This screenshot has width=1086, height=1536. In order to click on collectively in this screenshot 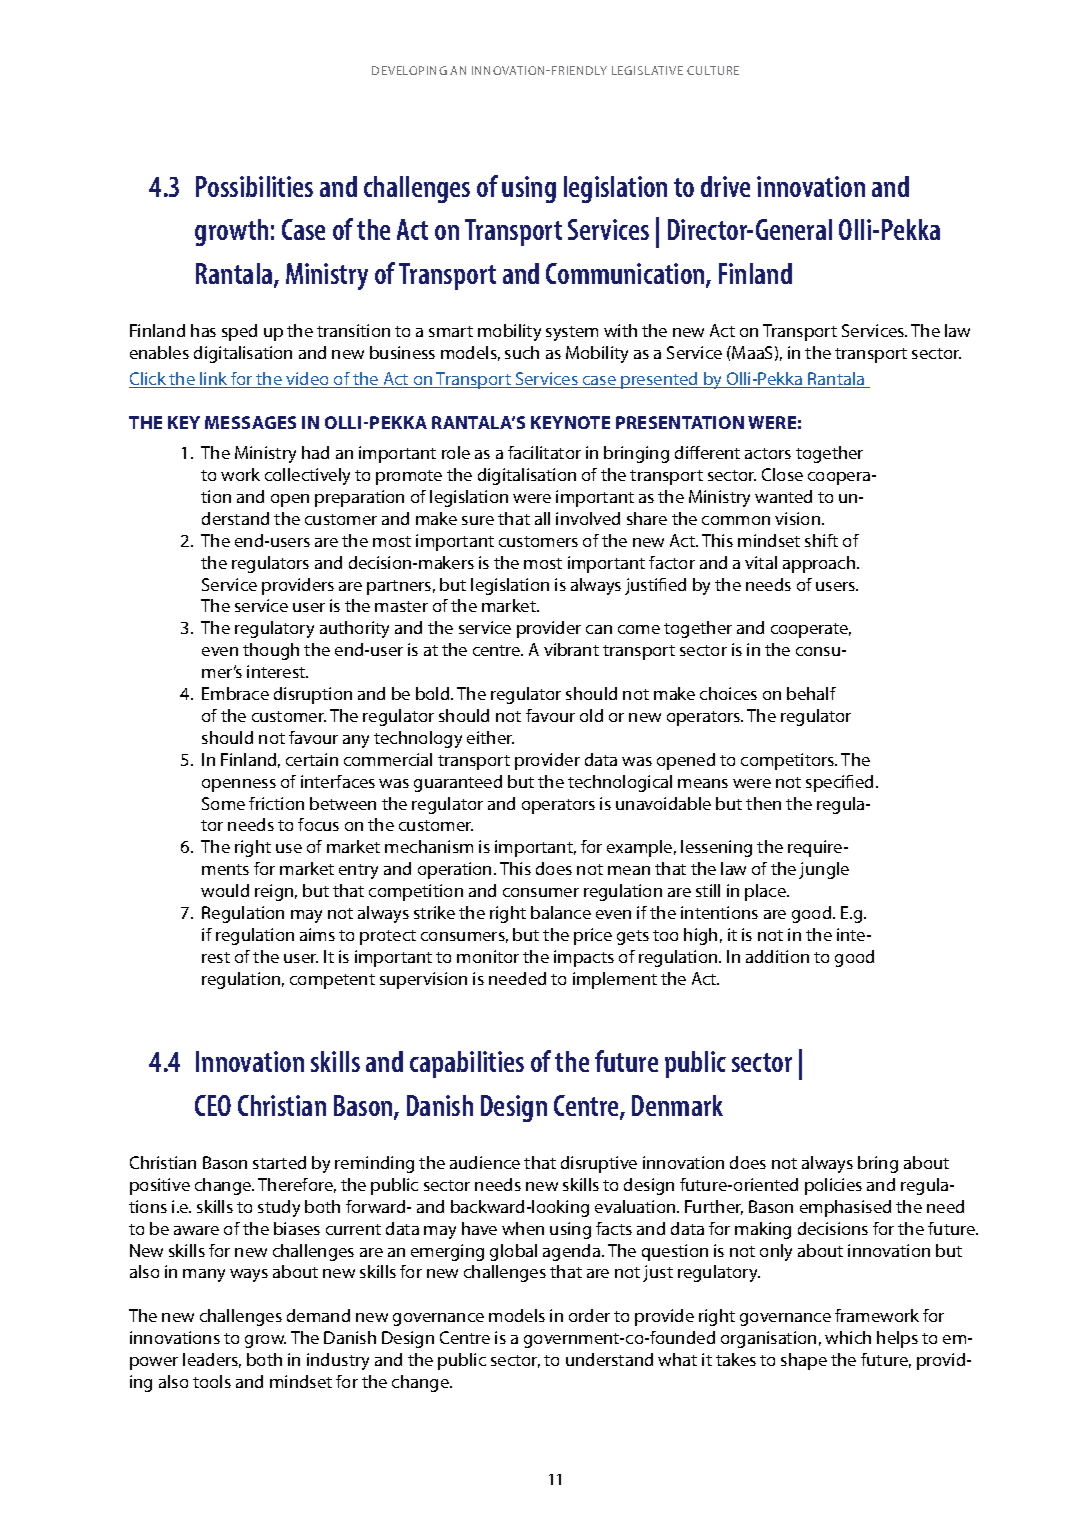, I will do `click(307, 476)`.
